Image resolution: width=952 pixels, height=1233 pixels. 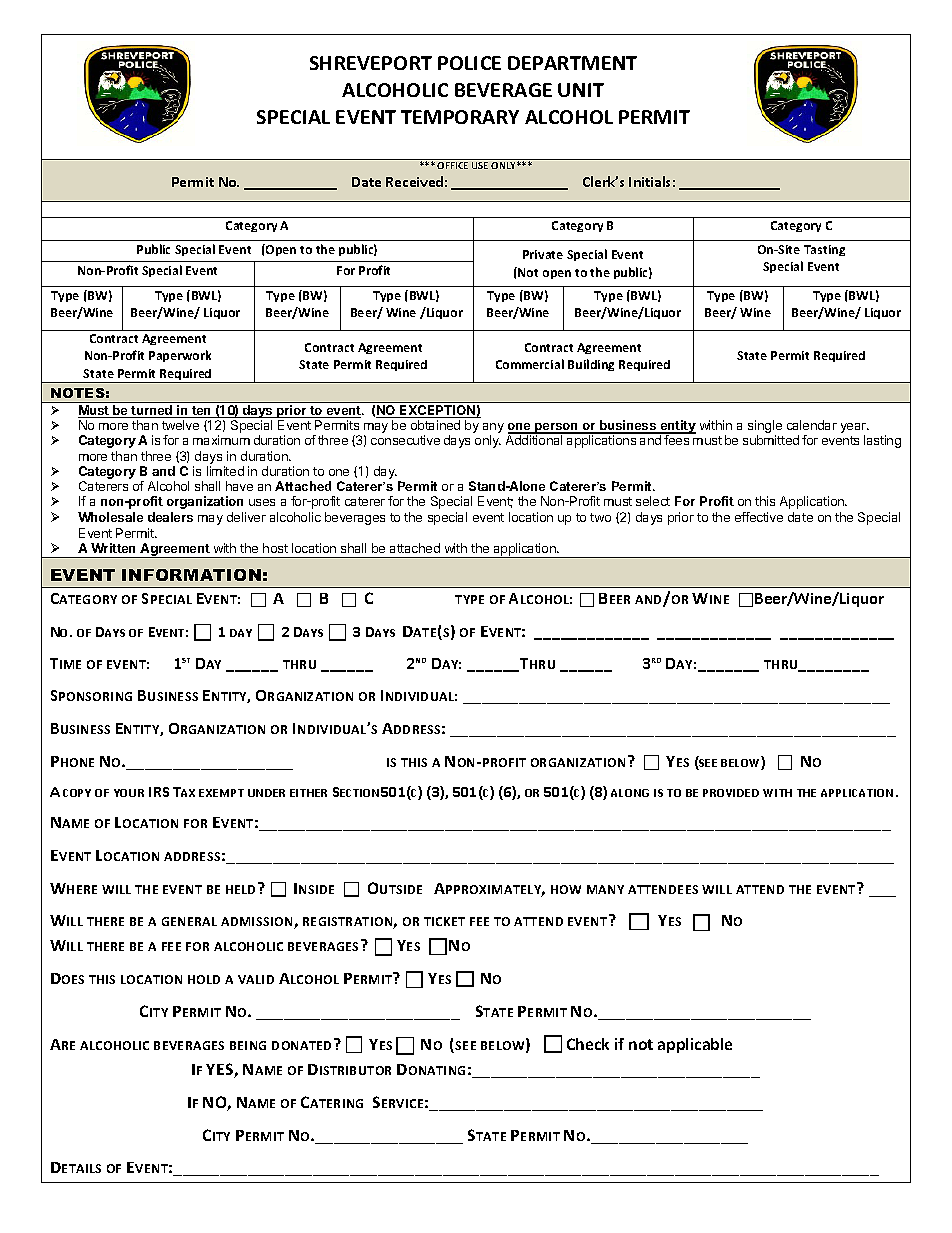 What do you see at coordinates (204, 979) in the screenshot?
I see `HOLD` at bounding box center [204, 979].
